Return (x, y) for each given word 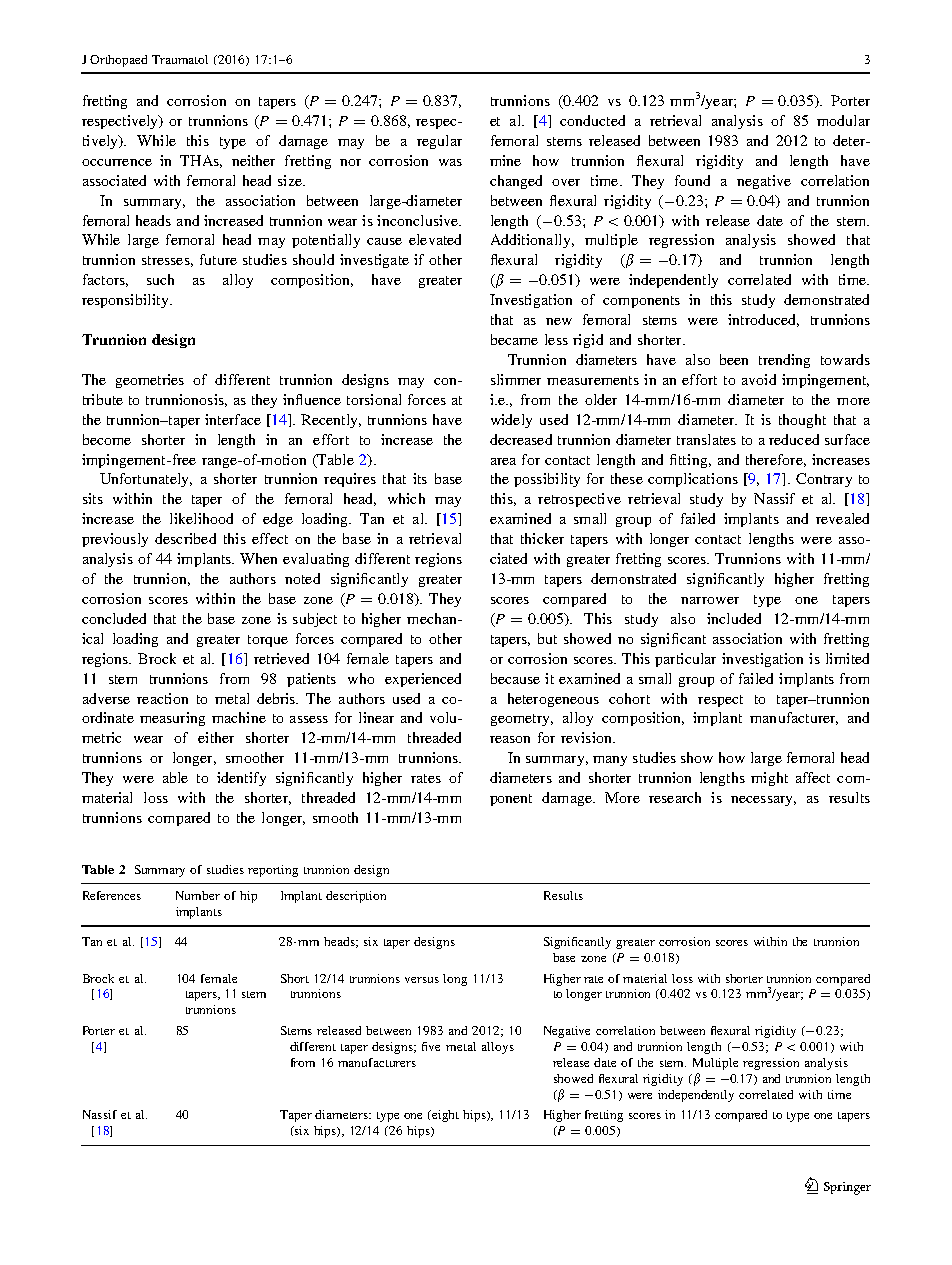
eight (445, 1116)
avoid (759, 379)
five (431, 1046)
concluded (114, 618)
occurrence (117, 162)
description (356, 897)
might (769, 779)
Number (198, 895)
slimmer (516, 379)
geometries (150, 381)
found (692, 180)
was (450, 162)
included (734, 618)
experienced (423, 680)
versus (422, 980)
